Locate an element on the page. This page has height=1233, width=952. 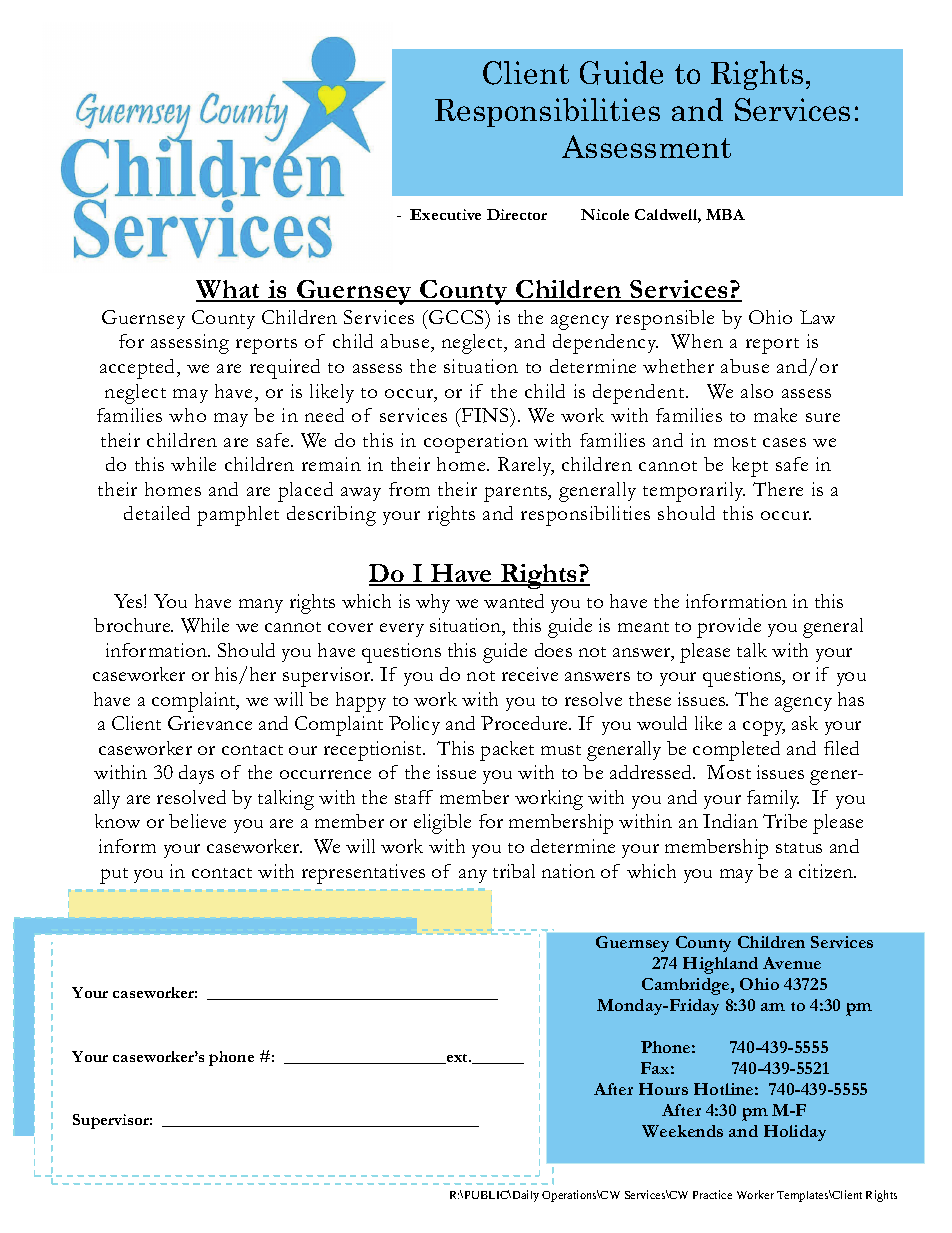
wanted is located at coordinates (514, 601).
